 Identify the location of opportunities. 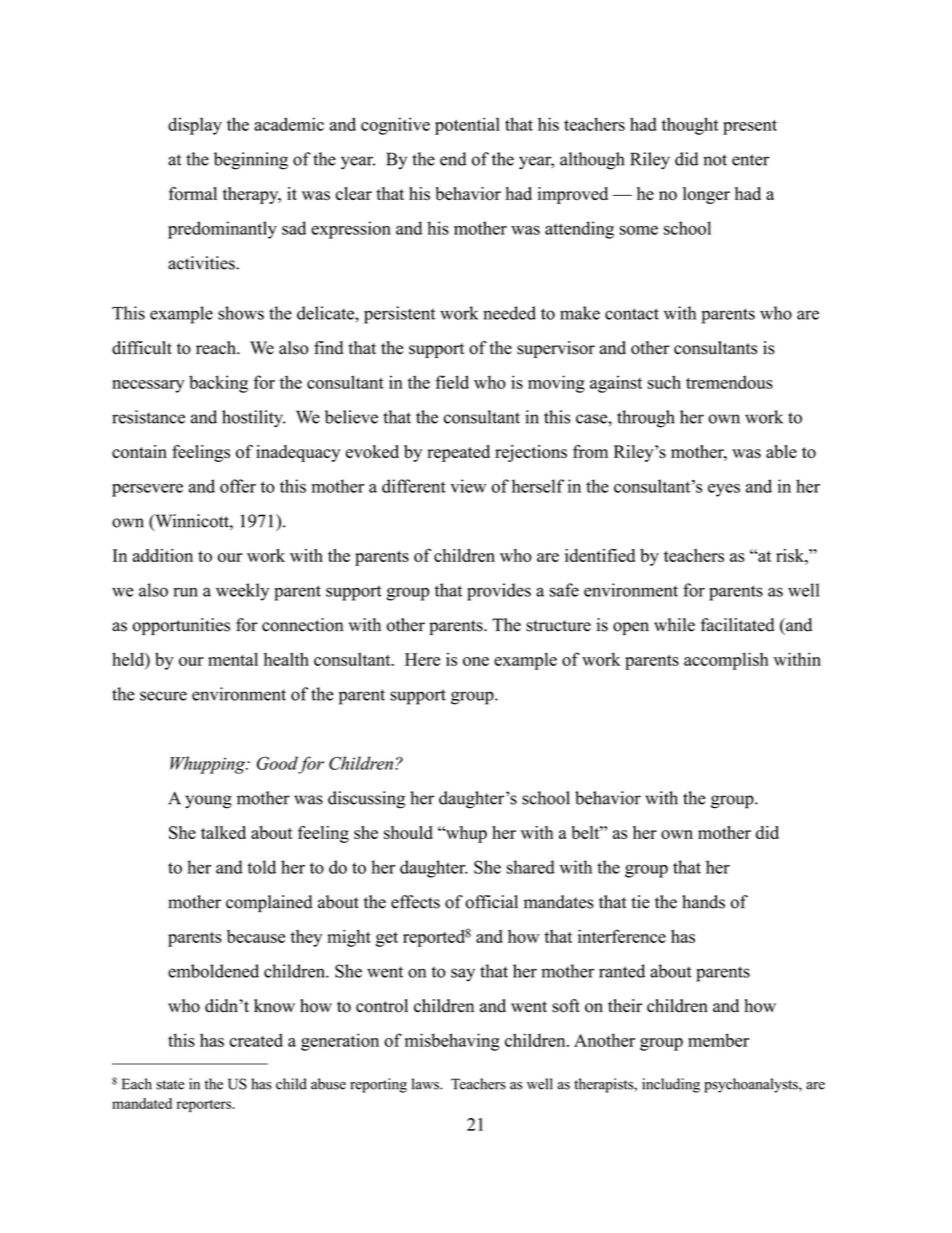
(181, 626).
